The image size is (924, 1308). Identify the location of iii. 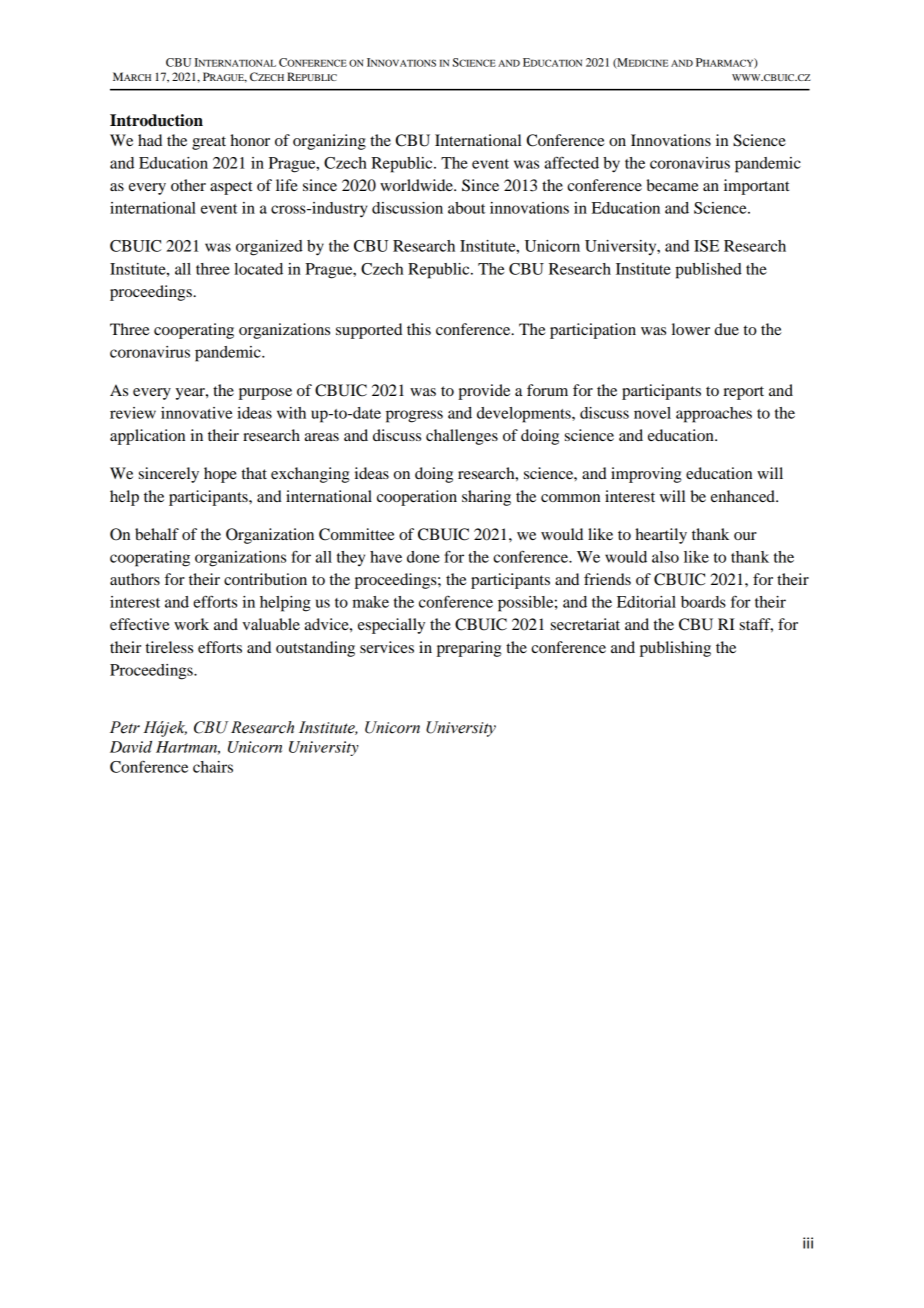
(808, 1243).
